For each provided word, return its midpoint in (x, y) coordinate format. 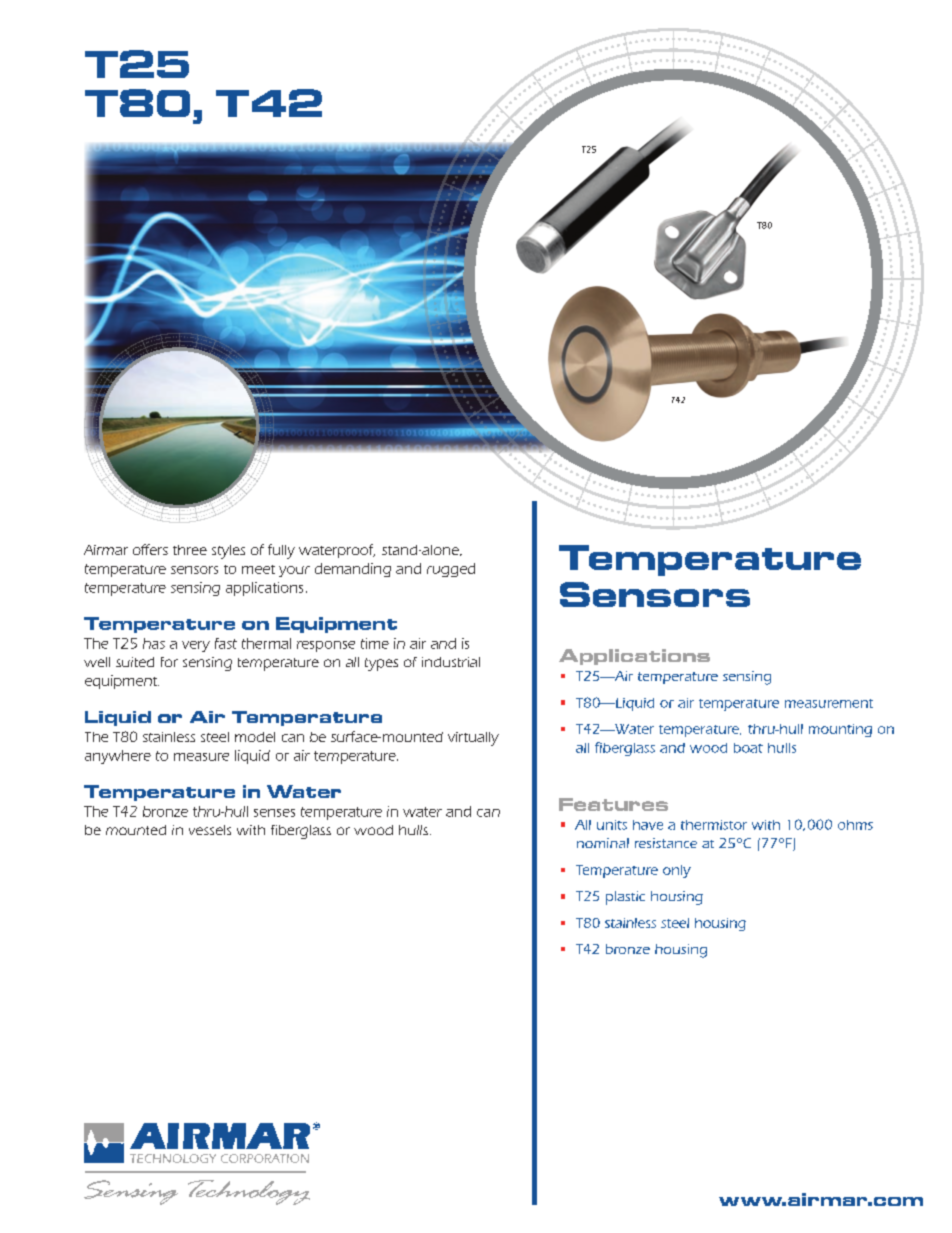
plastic (625, 898)
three (190, 550)
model (255, 737)
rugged (451, 570)
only (677, 871)
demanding (353, 570)
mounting (840, 730)
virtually (473, 739)
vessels (210, 830)
